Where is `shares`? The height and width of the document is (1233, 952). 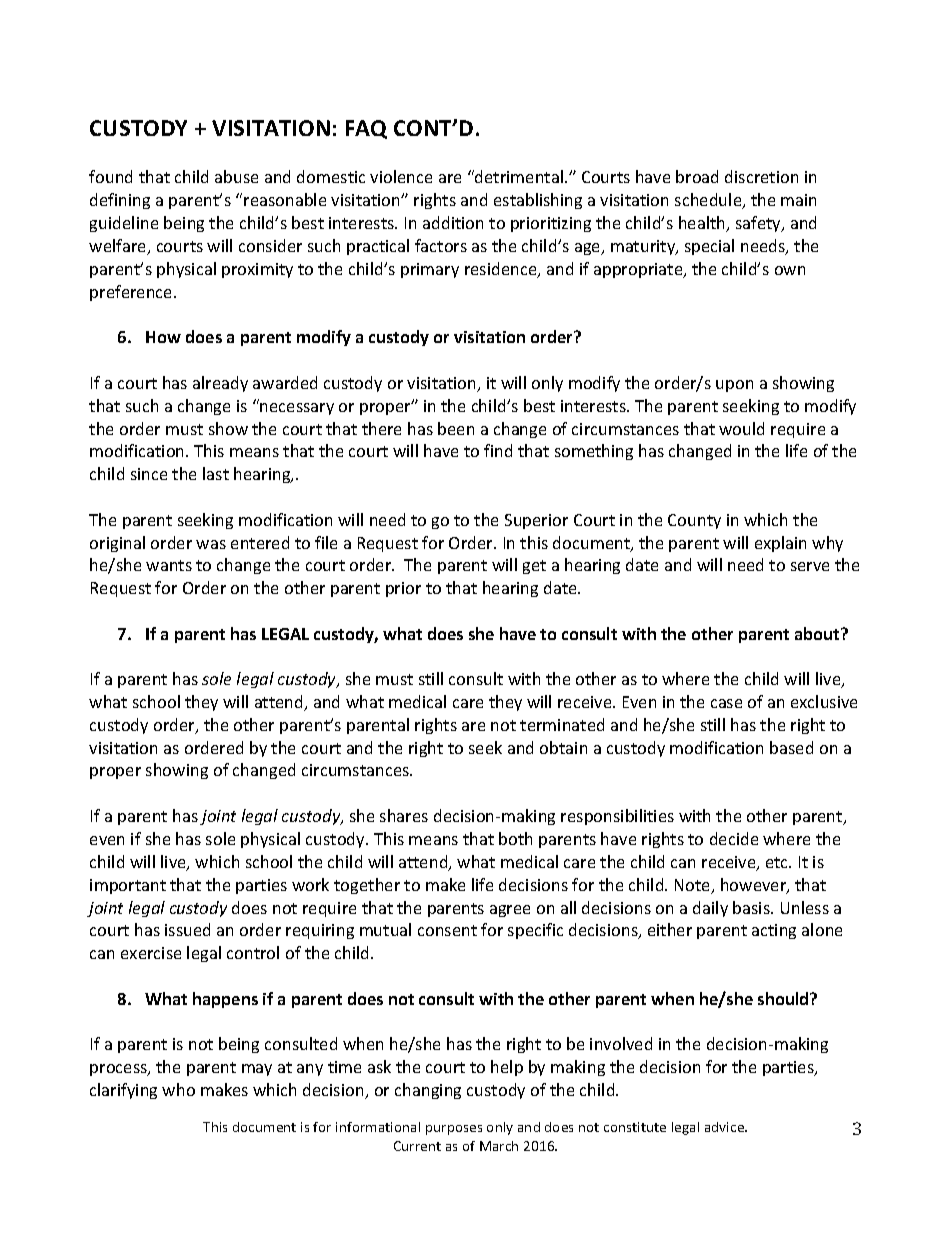
shares is located at coordinates (404, 815).
